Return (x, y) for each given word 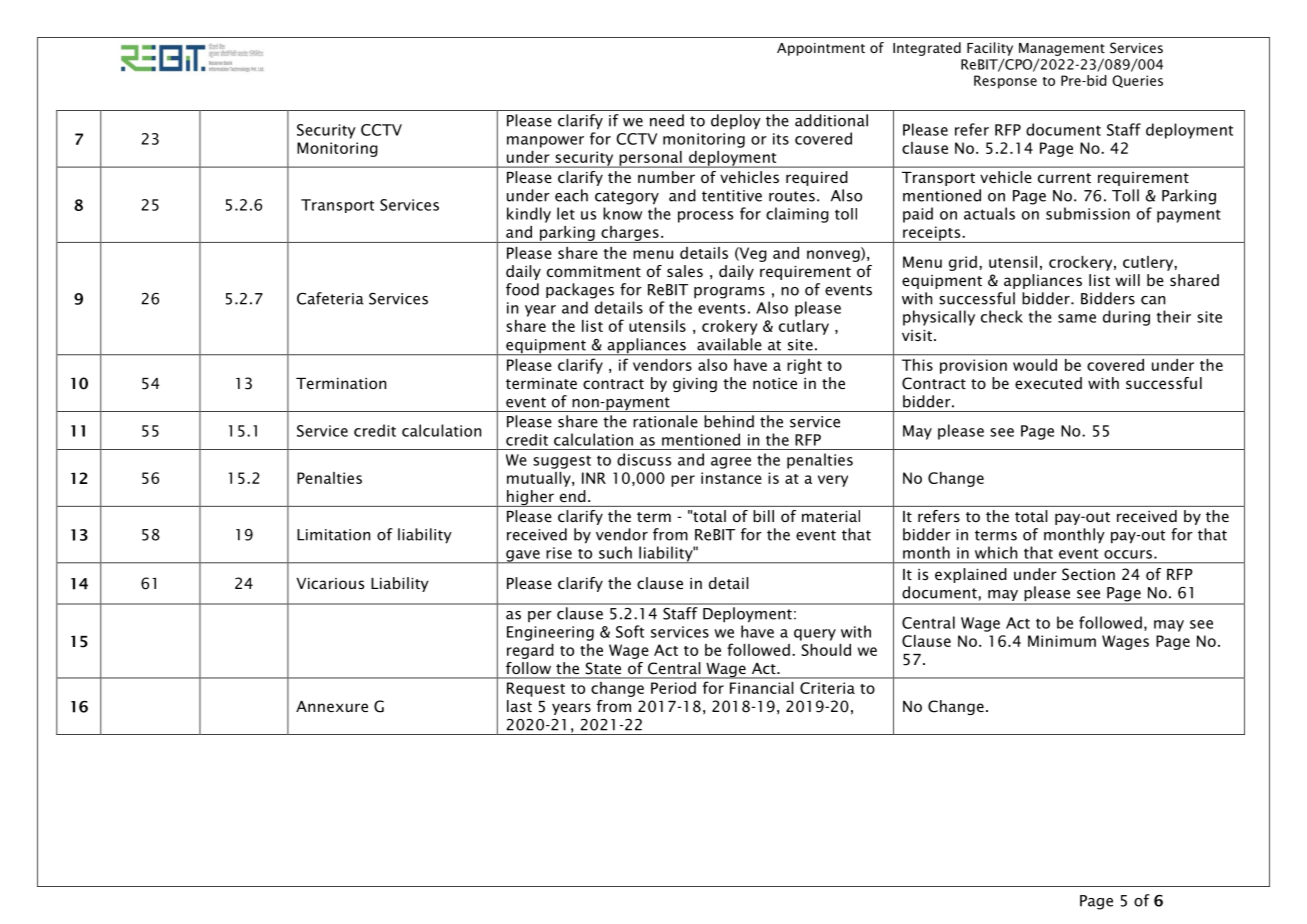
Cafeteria (330, 298)
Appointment (821, 49)
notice (775, 383)
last (519, 706)
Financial (761, 688)
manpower (545, 142)
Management (1062, 49)
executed (1048, 383)
